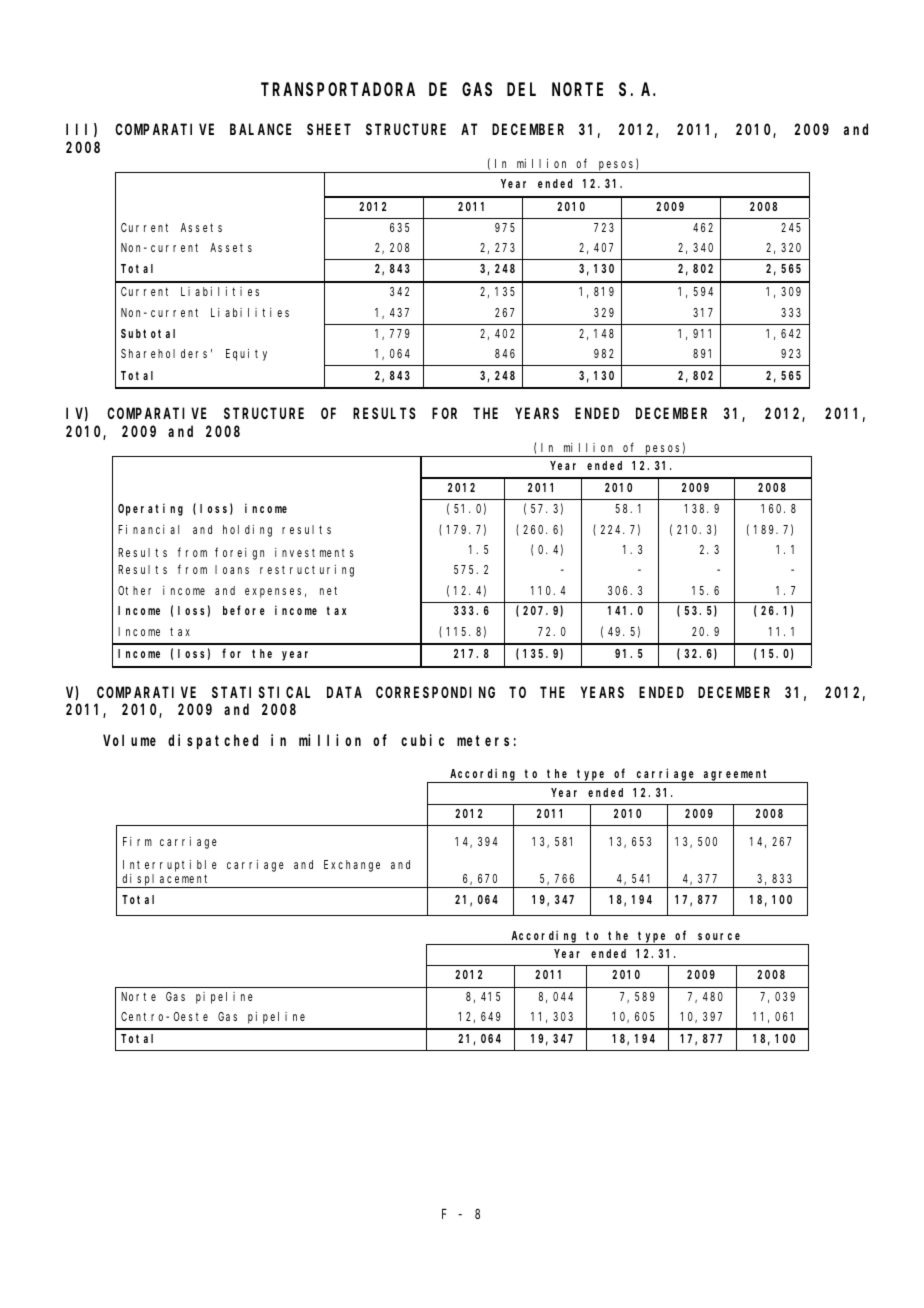 The image size is (924, 1308). What do you see at coordinates (166, 881) in the image?
I see `displacement` at bounding box center [166, 881].
